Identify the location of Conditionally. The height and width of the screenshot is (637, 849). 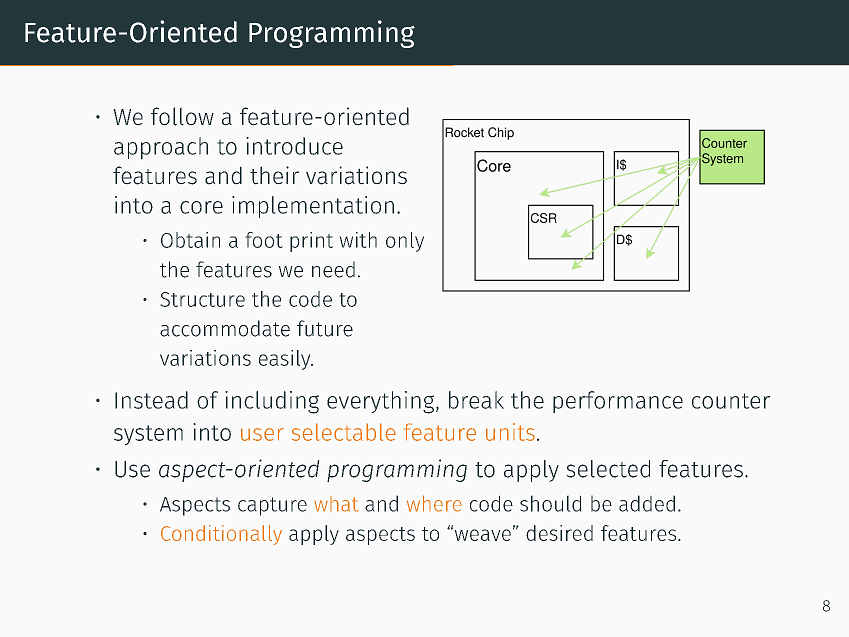
(221, 535).
